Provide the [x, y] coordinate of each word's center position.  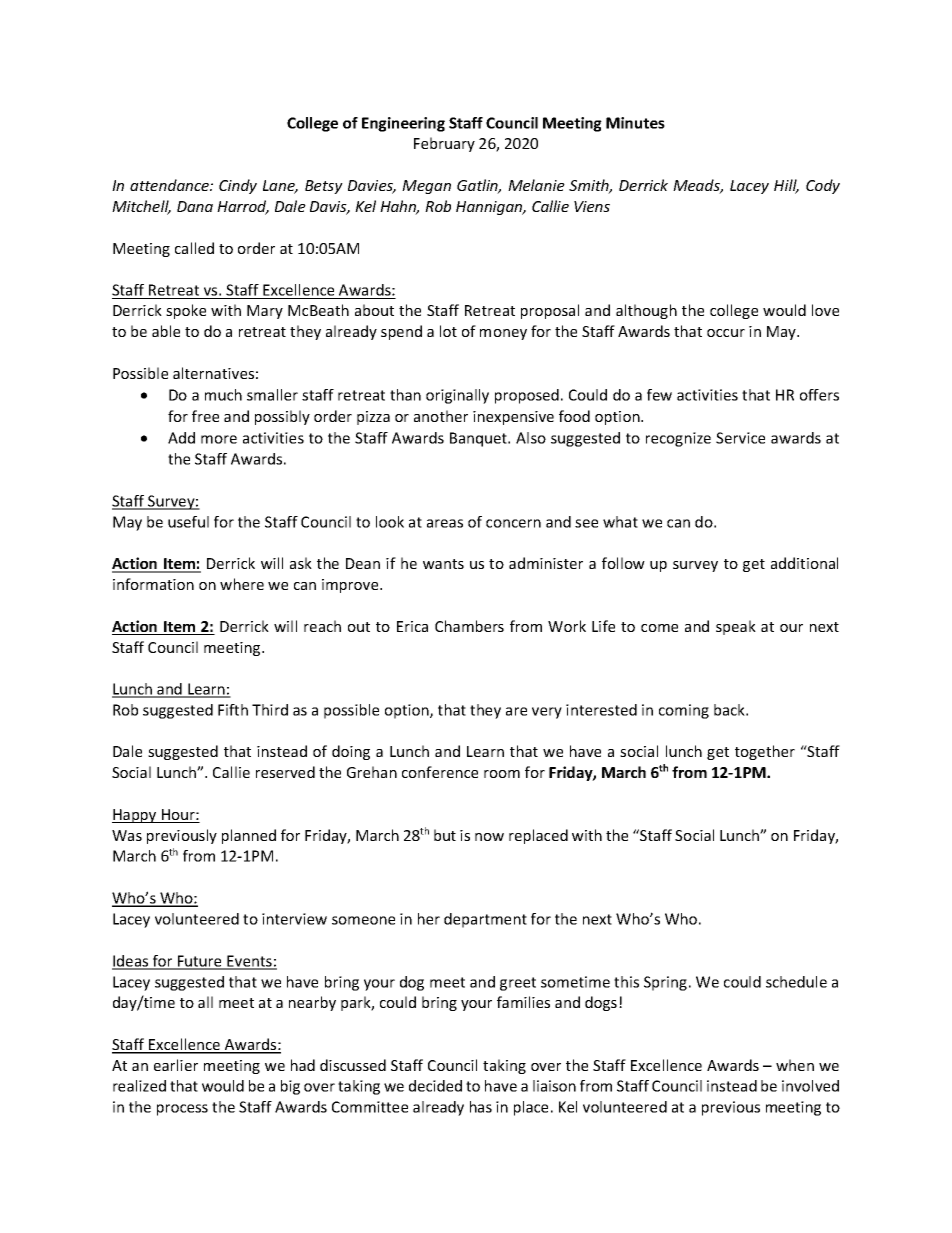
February [444, 144]
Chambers [469, 626]
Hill [786, 186]
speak [736, 627]
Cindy [238, 186]
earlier [176, 1065]
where [242, 584]
